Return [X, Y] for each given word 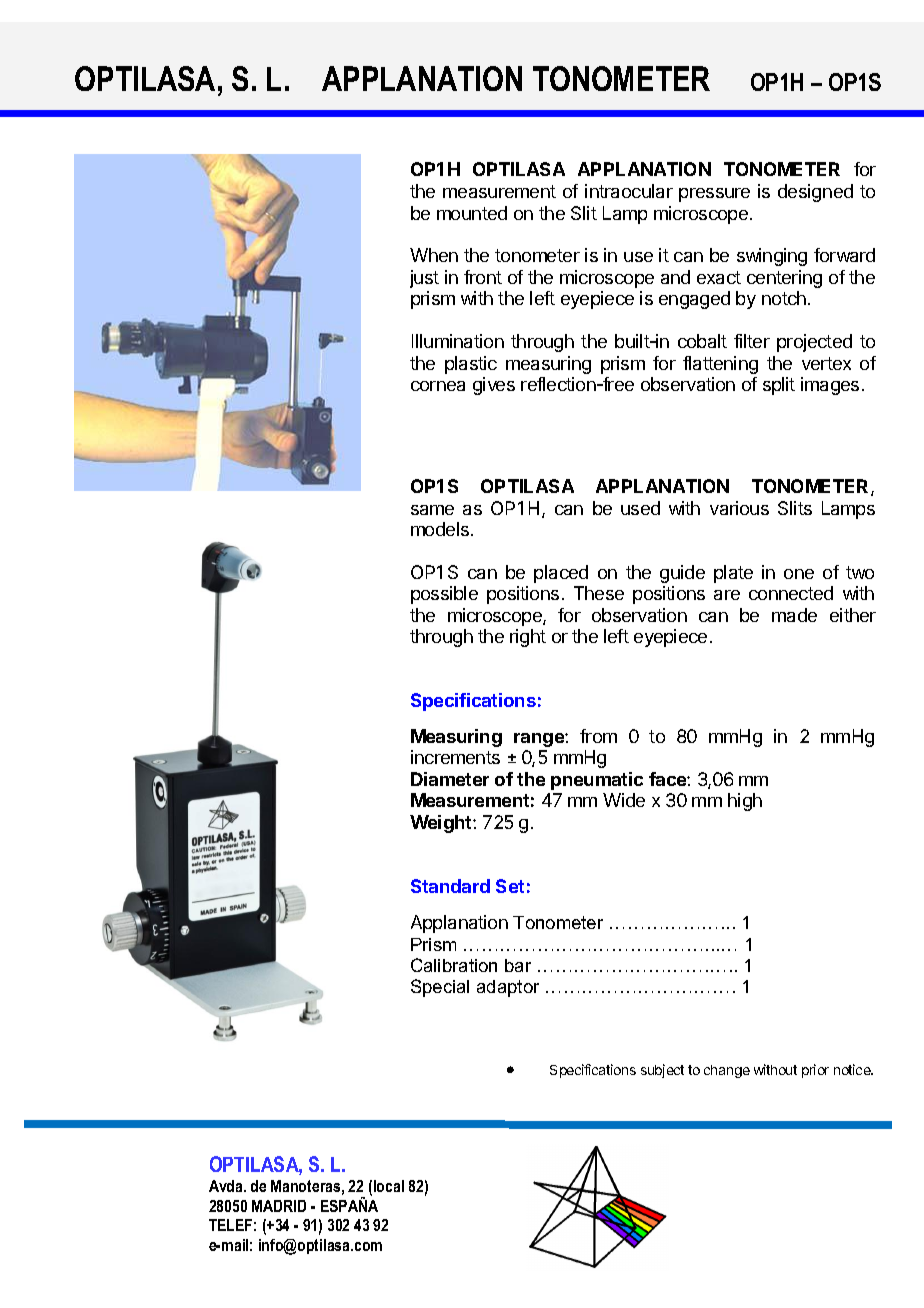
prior [815, 1071]
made [794, 615]
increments [455, 757]
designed [815, 193]
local [389, 1186]
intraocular [629, 191]
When [434, 255]
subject [662, 1071]
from [598, 736]
